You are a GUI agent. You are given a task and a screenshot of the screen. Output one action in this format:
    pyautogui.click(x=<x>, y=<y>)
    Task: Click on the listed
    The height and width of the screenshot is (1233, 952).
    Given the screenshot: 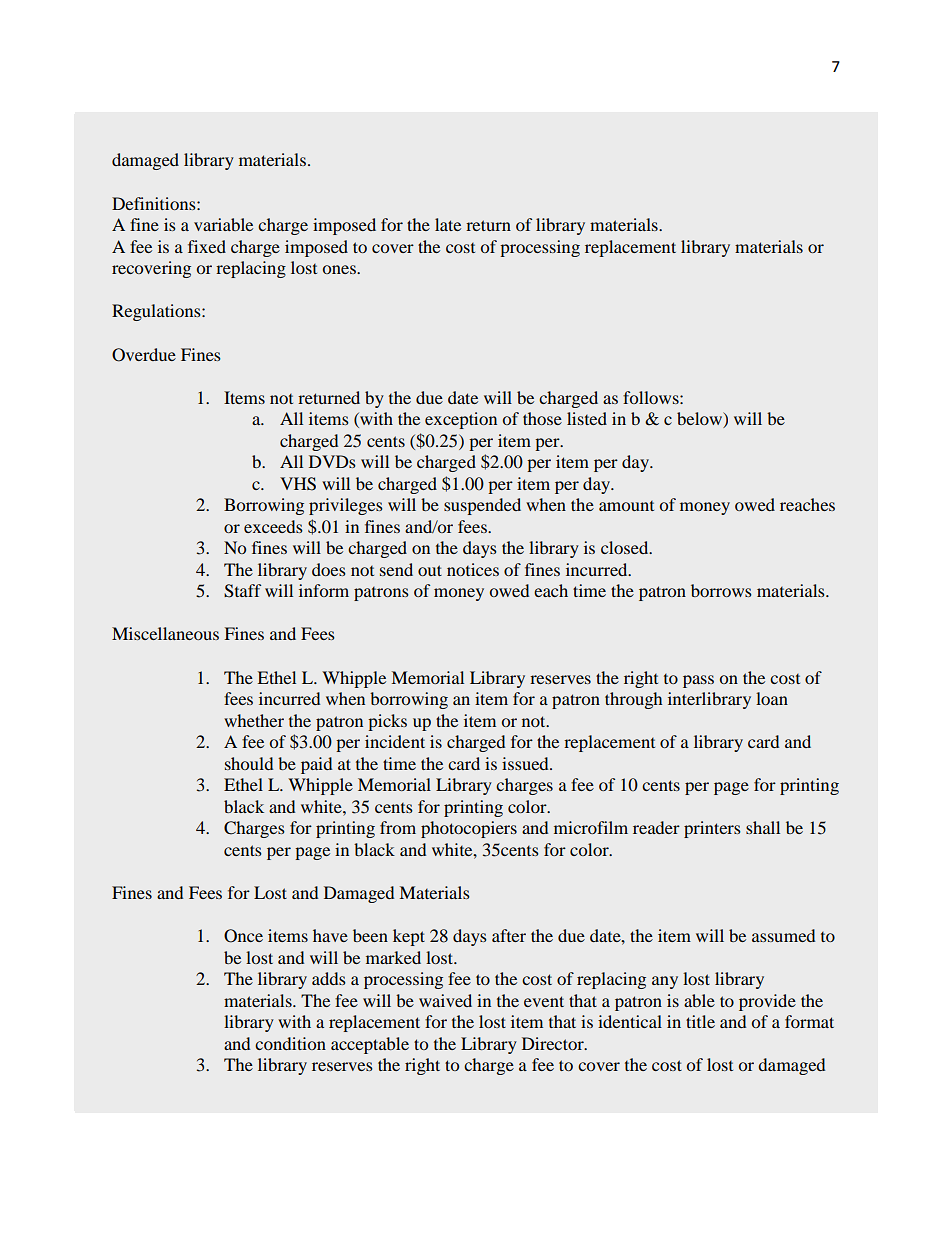 What is the action you would take?
    pyautogui.click(x=587, y=418)
